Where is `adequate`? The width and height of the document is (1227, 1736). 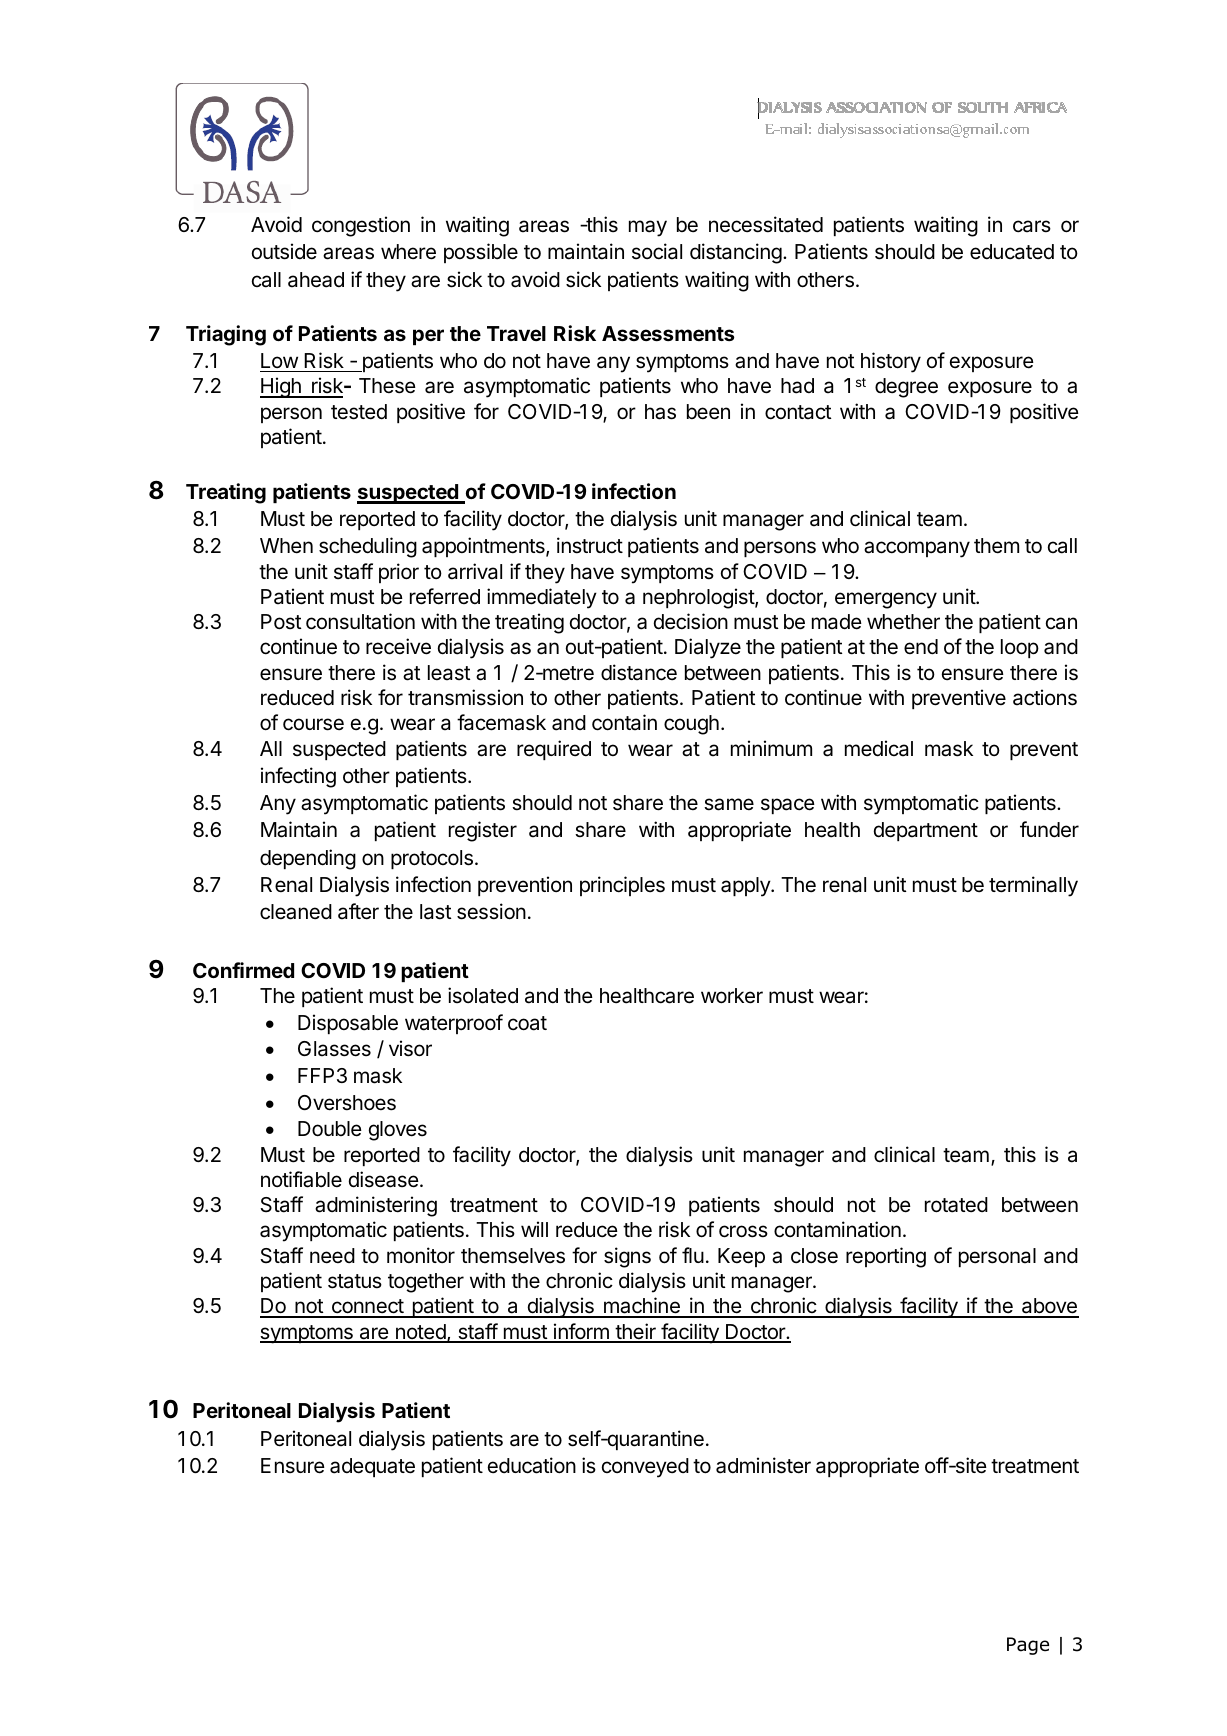
adequate is located at coordinates (372, 1467).
